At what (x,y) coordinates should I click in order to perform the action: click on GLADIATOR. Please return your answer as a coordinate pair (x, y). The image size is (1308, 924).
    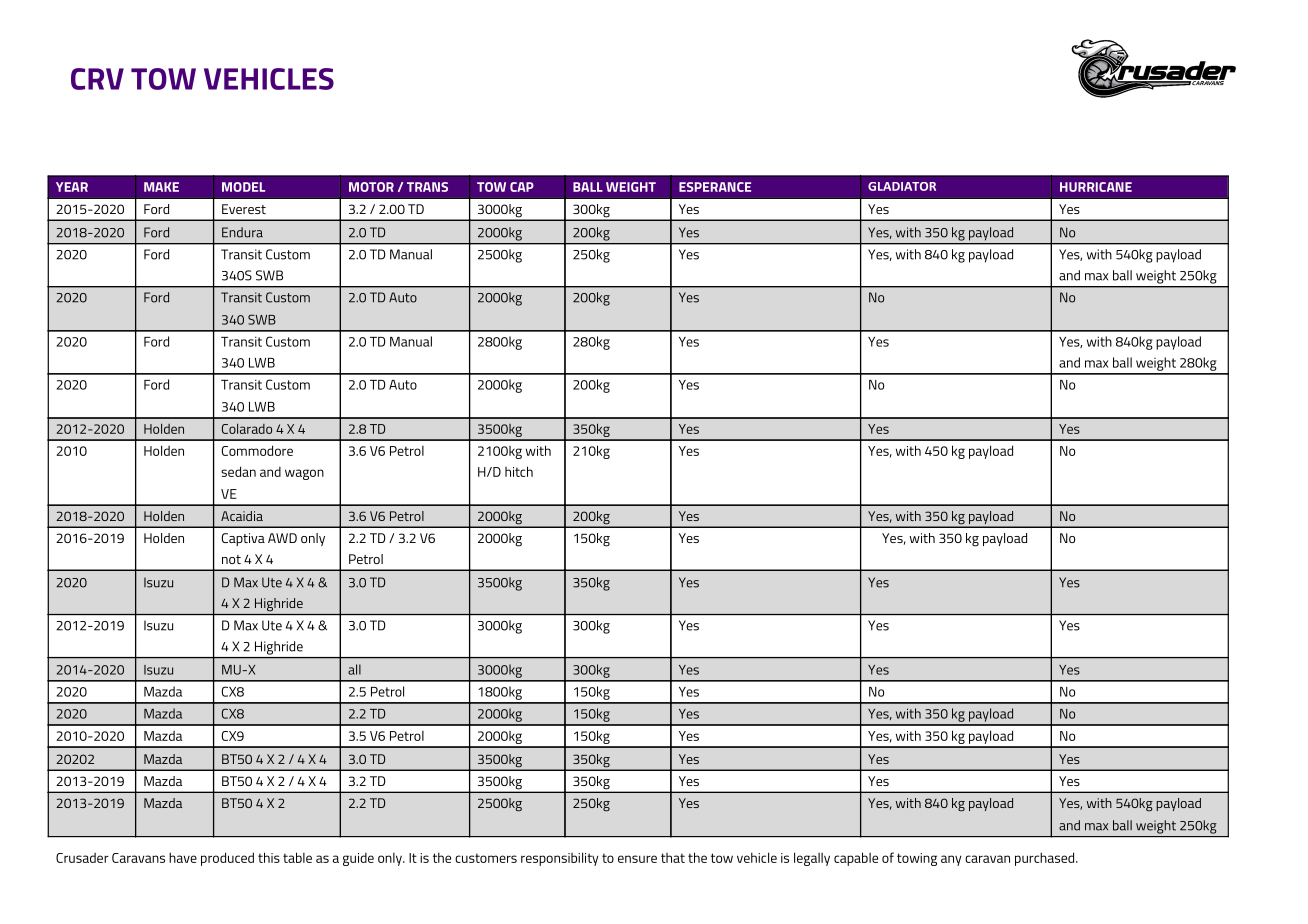
    Looking at the image, I should click on (902, 186).
